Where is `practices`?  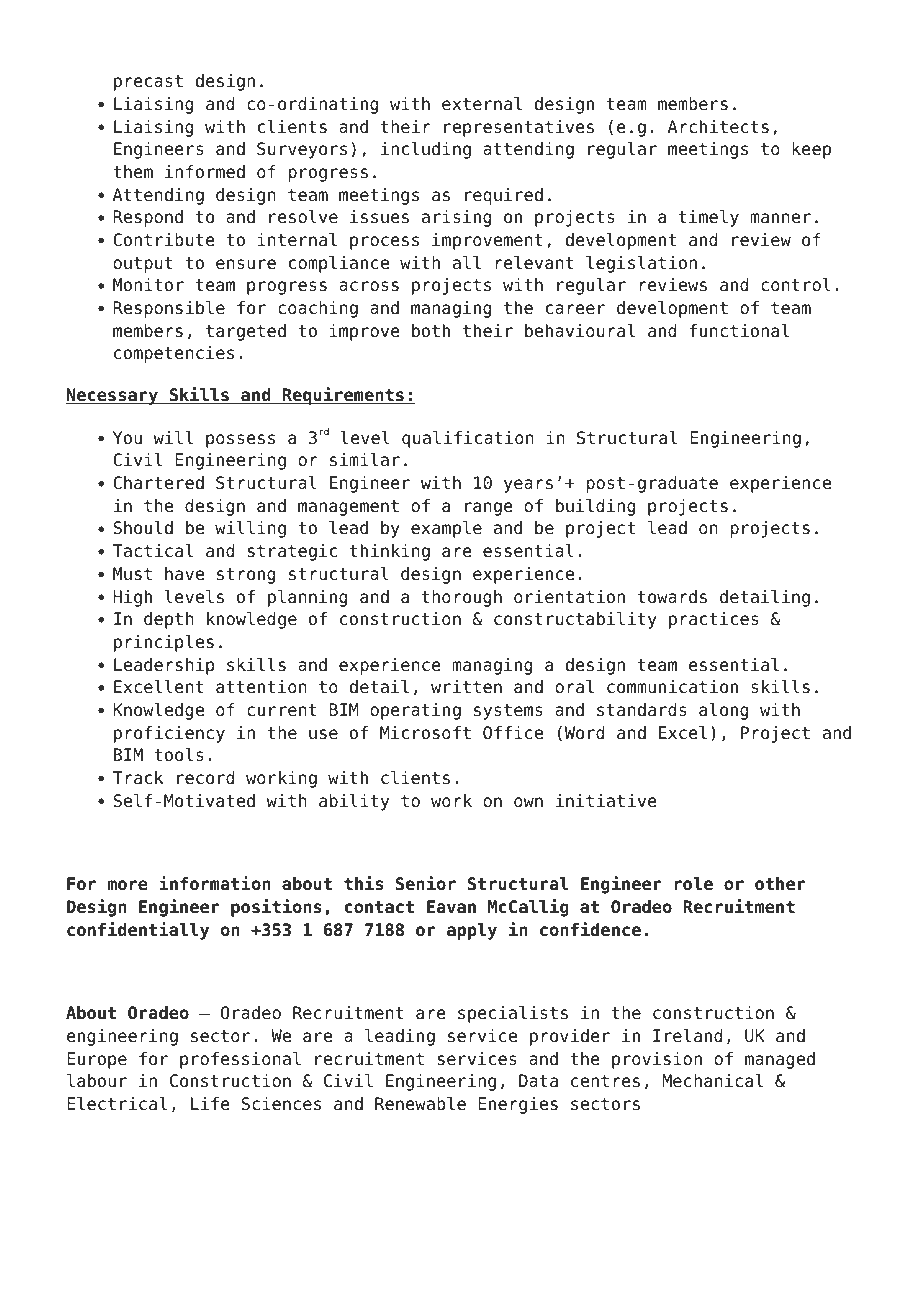 practices is located at coordinates (714, 620).
